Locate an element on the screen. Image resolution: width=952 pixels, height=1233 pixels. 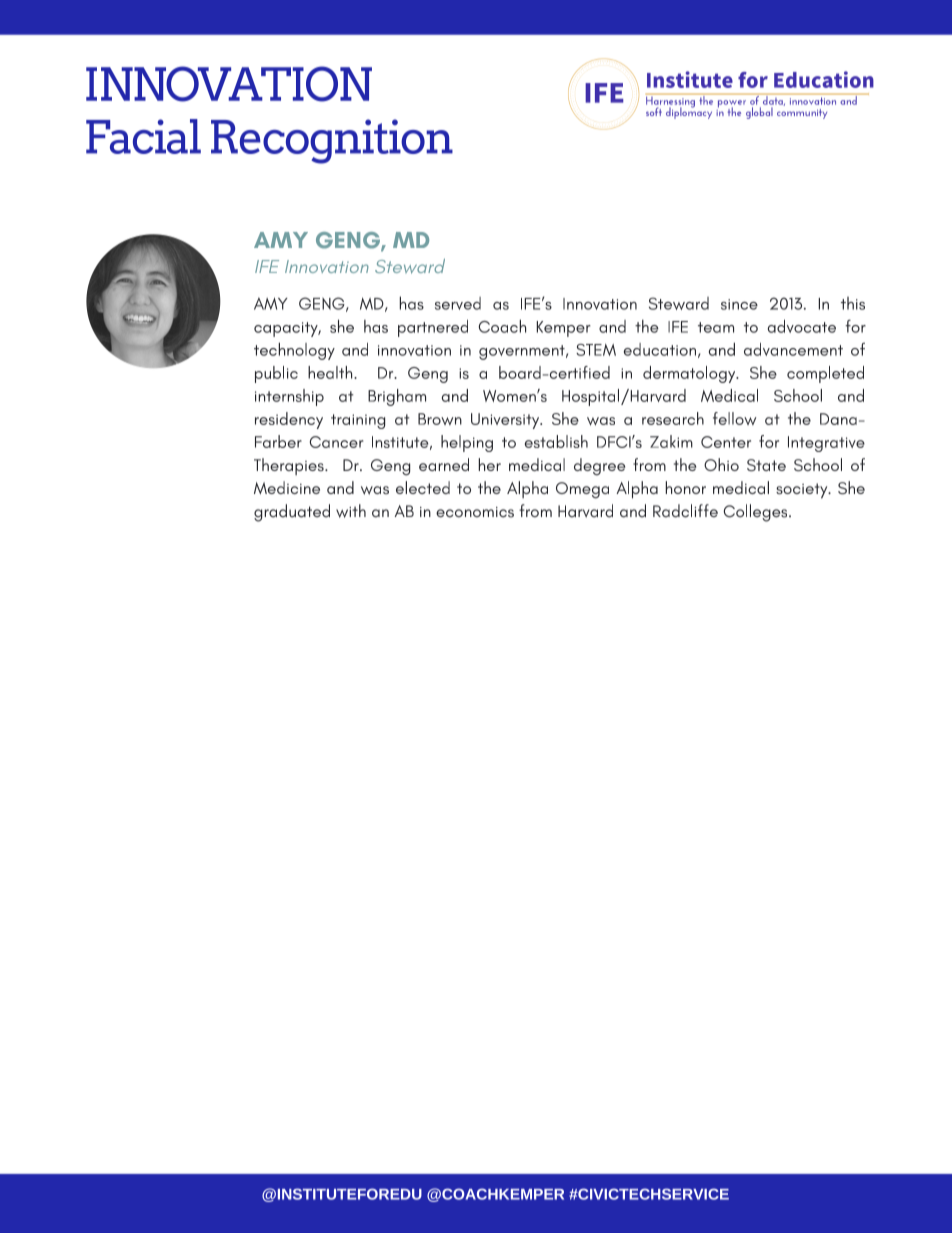
University is located at coordinates (506, 421).
